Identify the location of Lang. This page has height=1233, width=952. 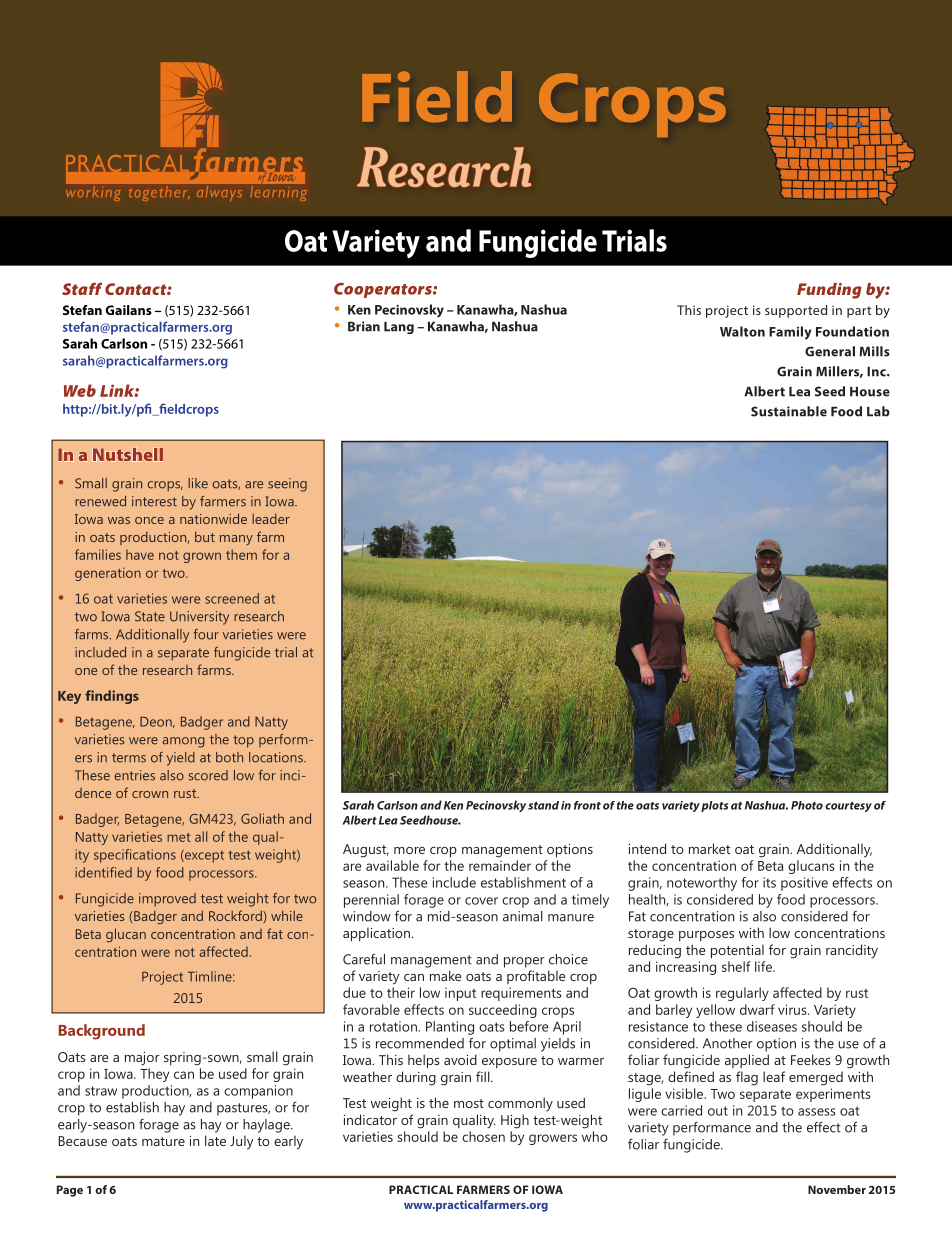
(399, 328).
